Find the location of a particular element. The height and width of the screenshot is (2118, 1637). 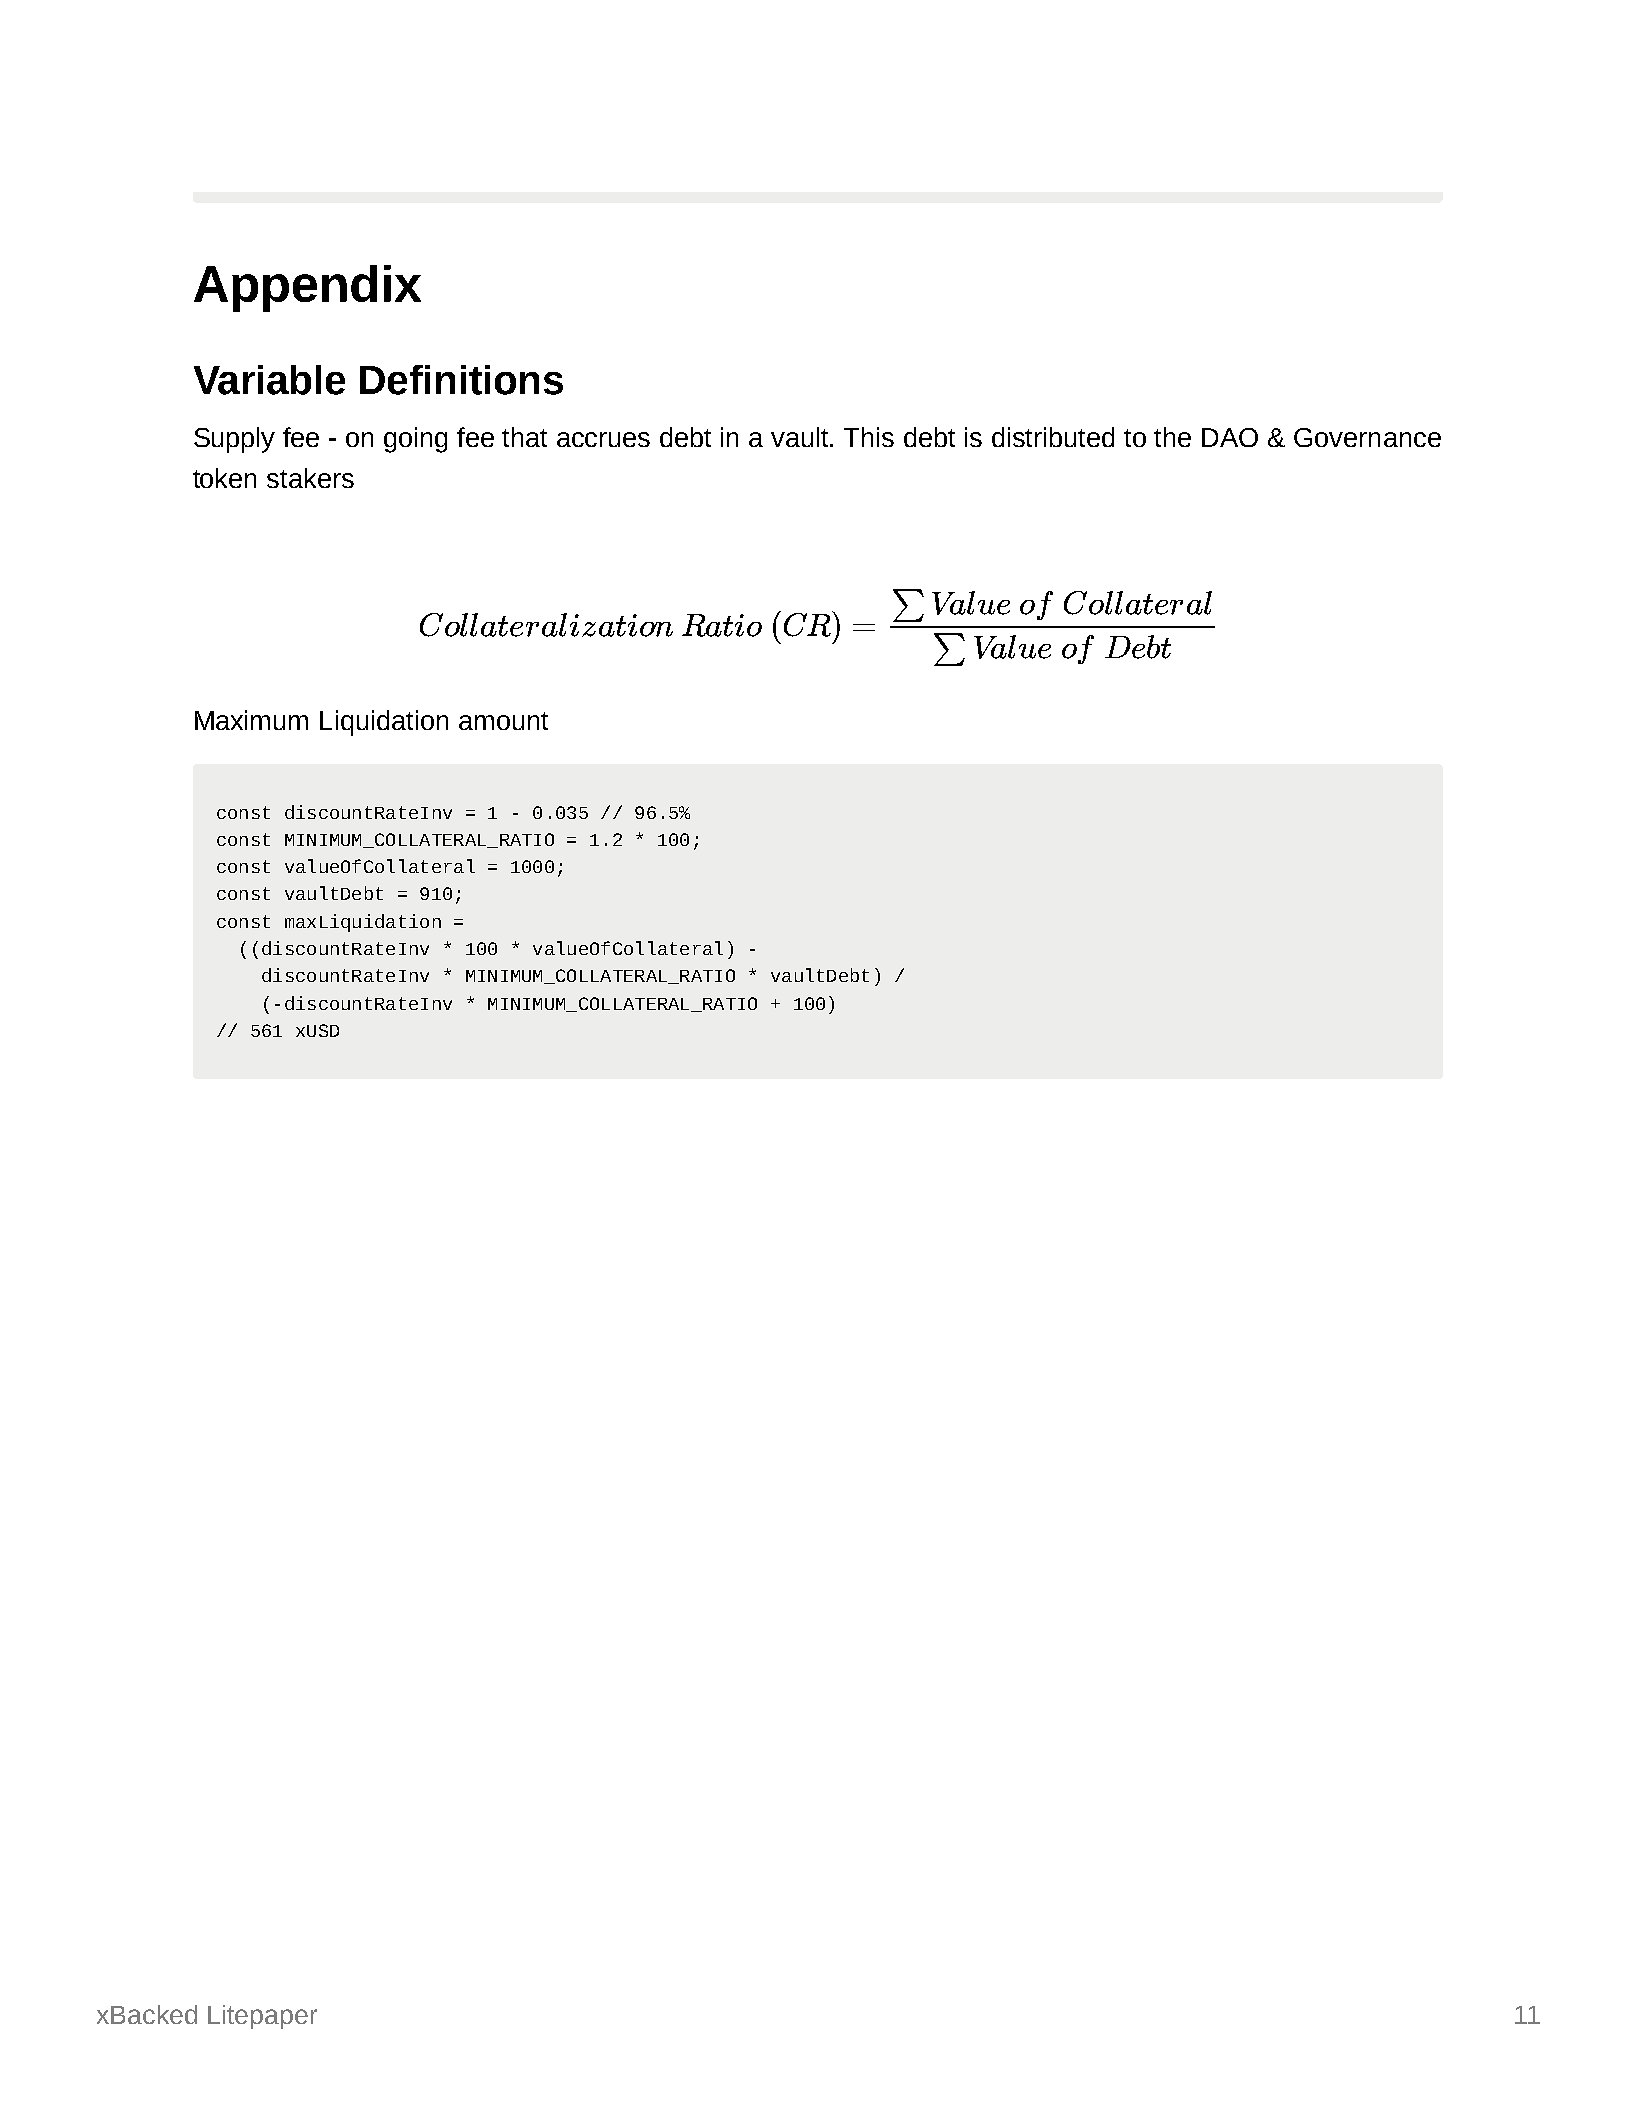

Definitions is located at coordinates (461, 380).
